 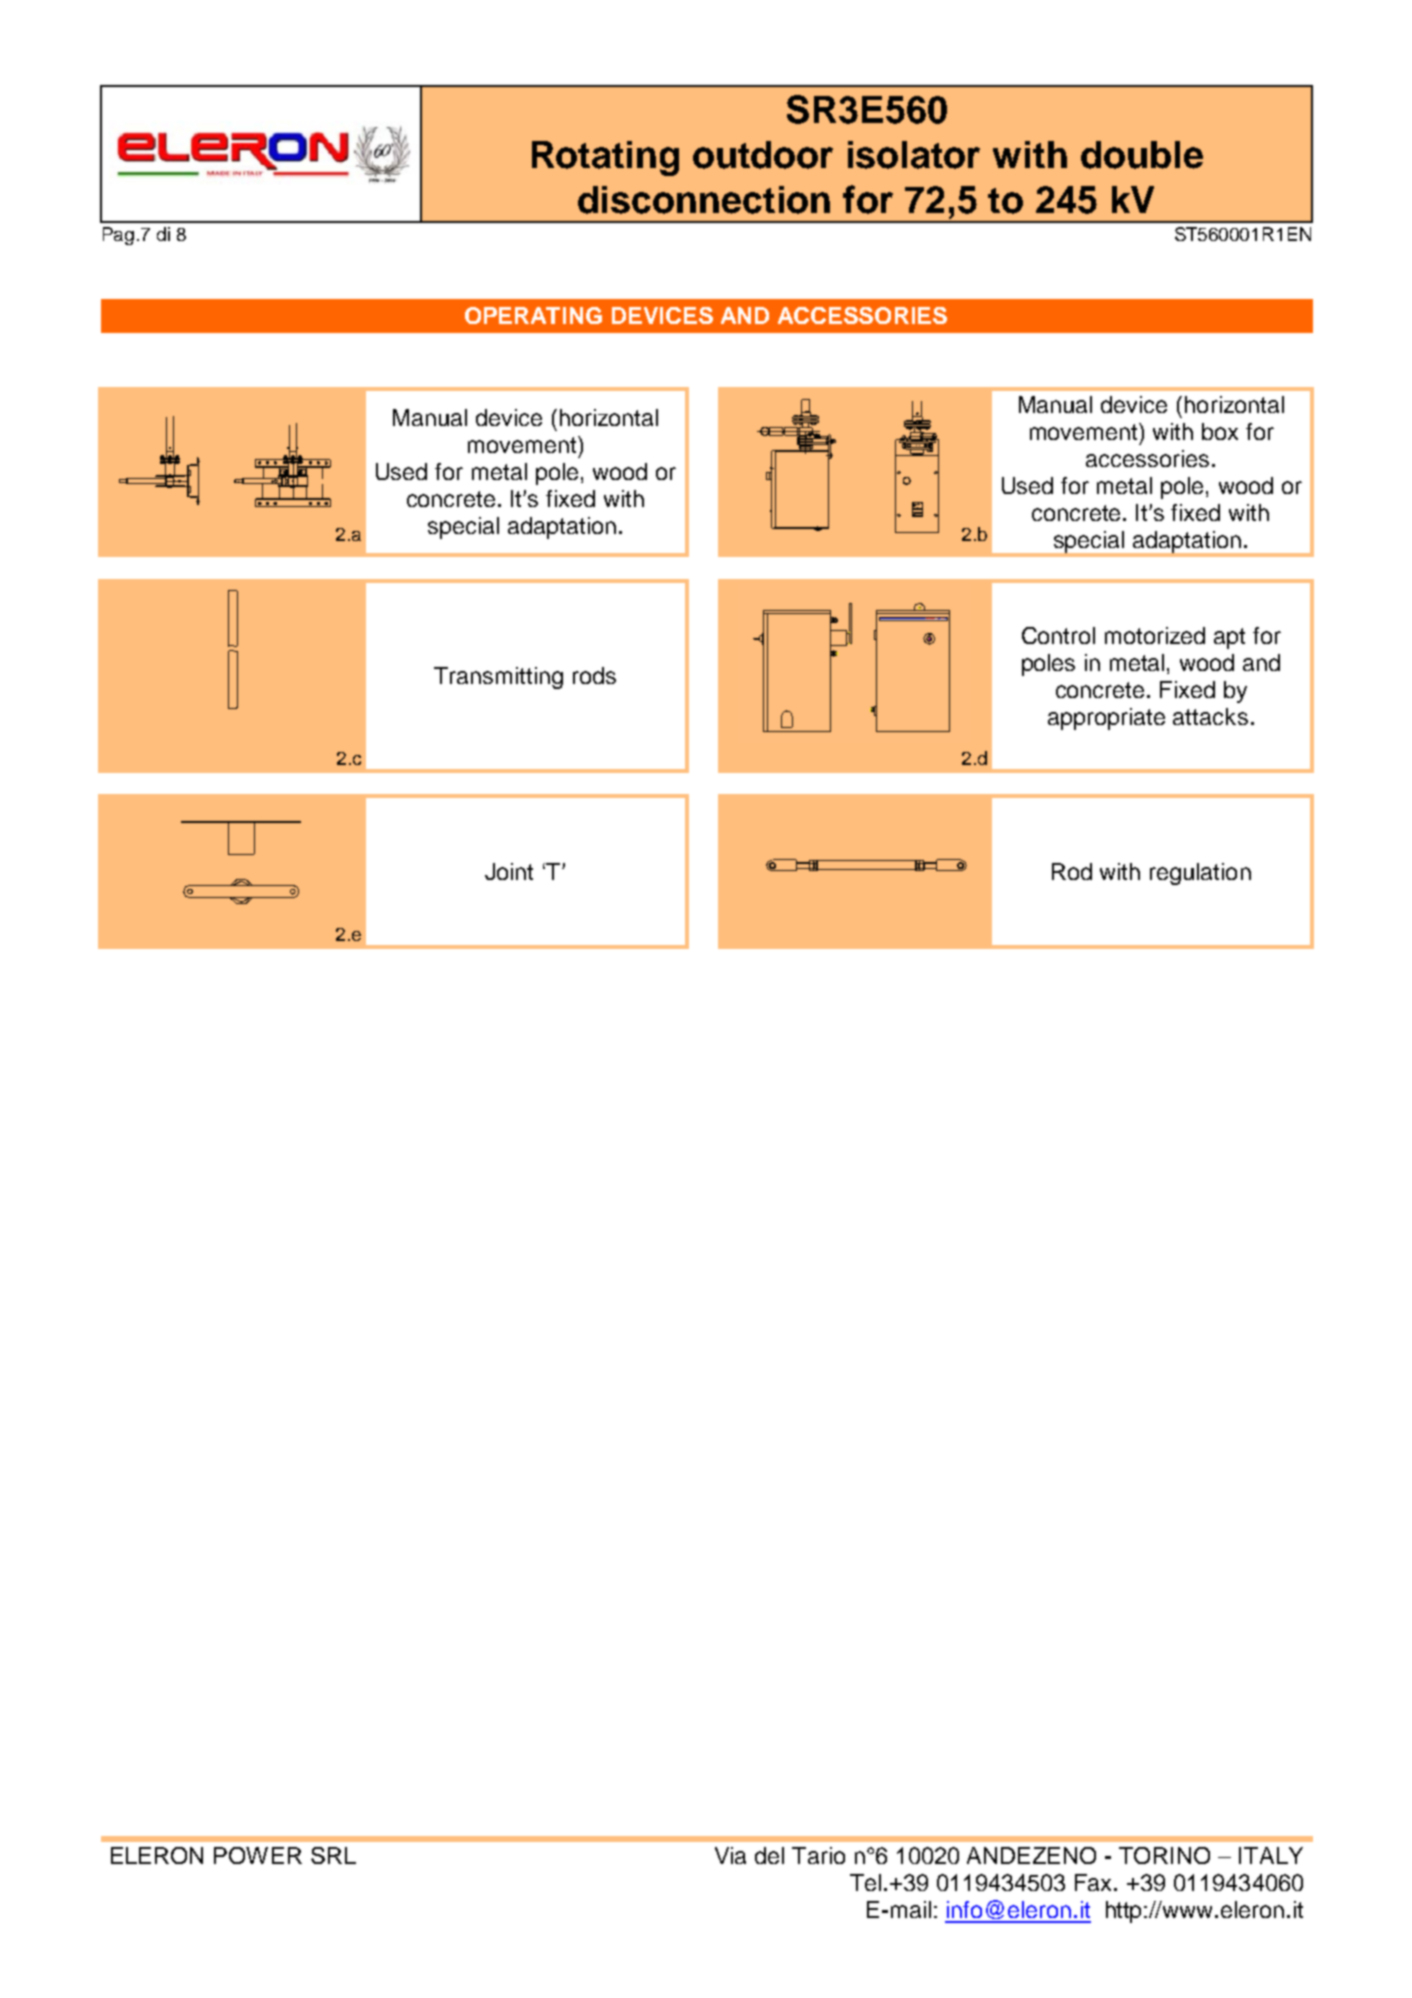 I want to click on box, so click(x=1220, y=431).
